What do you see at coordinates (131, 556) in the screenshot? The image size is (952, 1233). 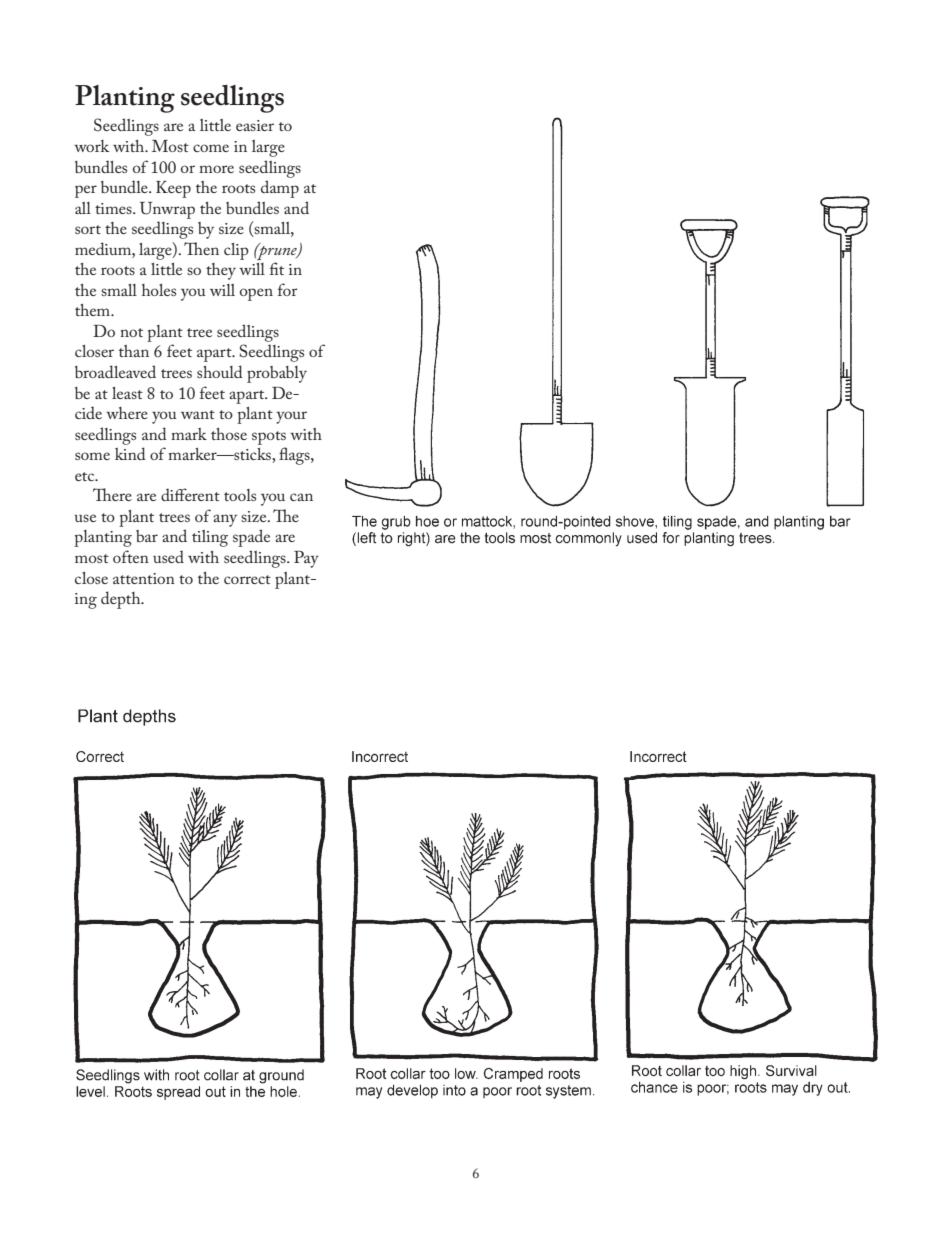 I see `often` at bounding box center [131, 556].
